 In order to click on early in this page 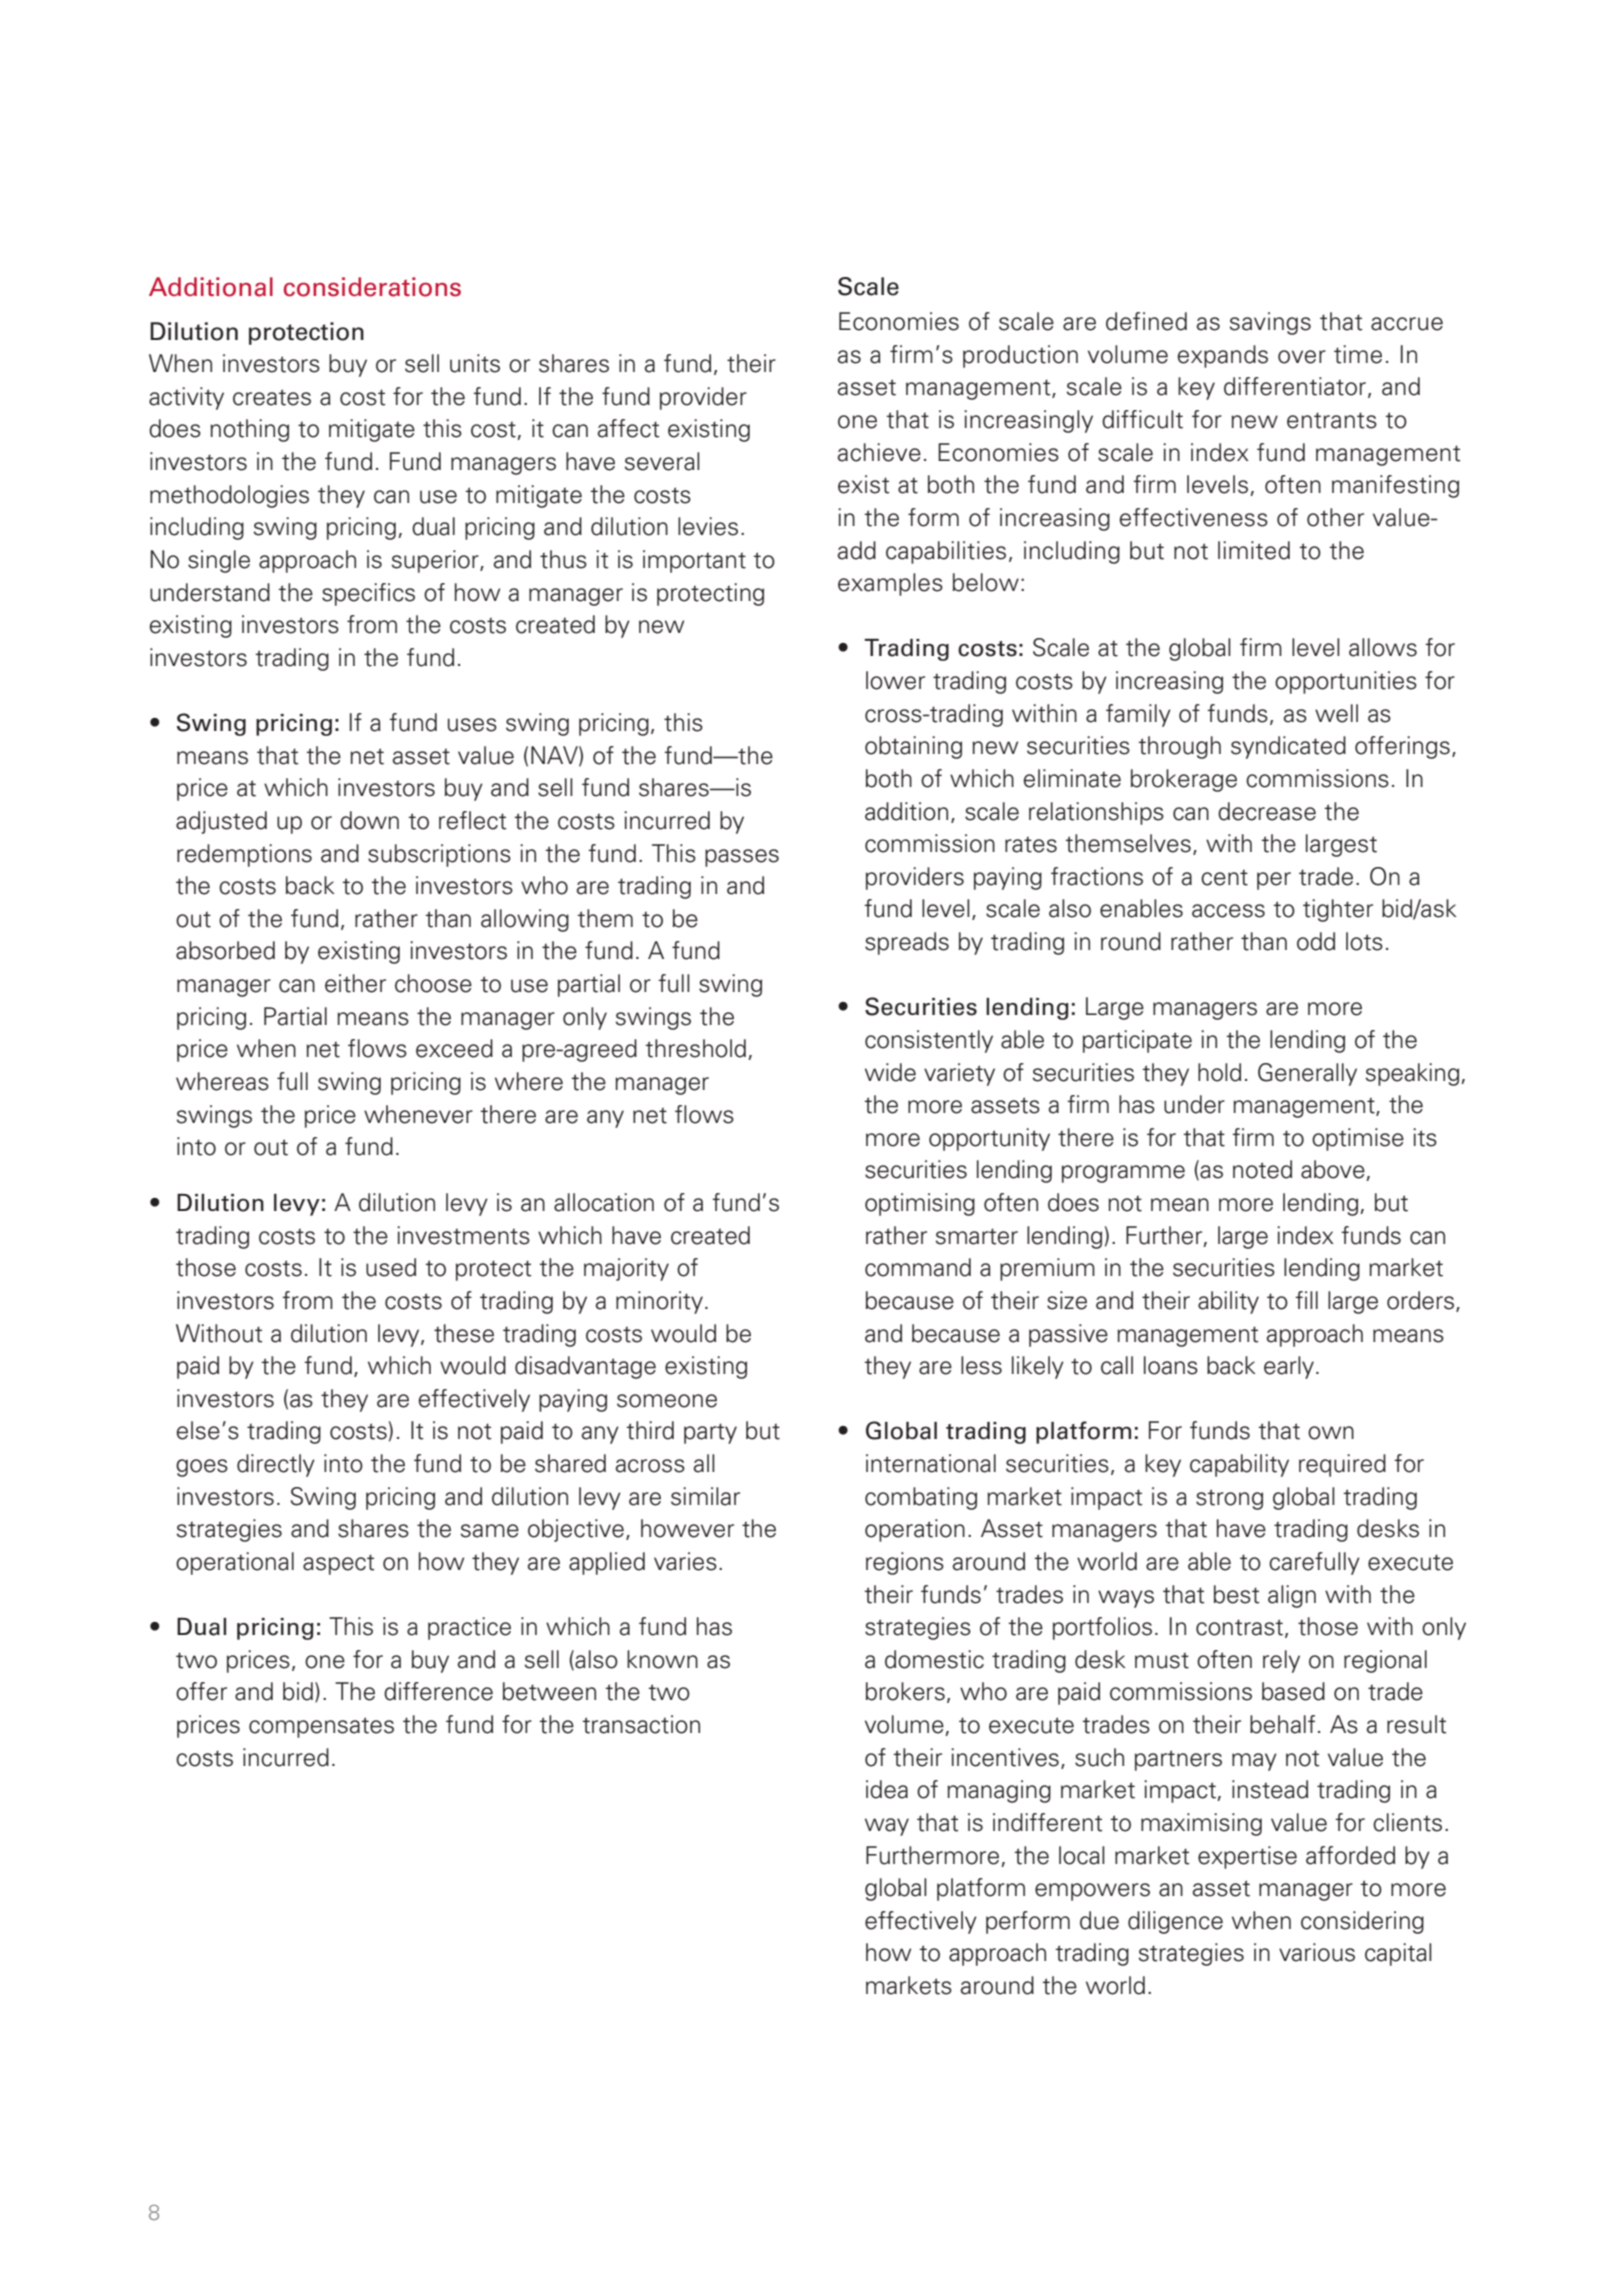, I will do `click(1289, 1367)`.
